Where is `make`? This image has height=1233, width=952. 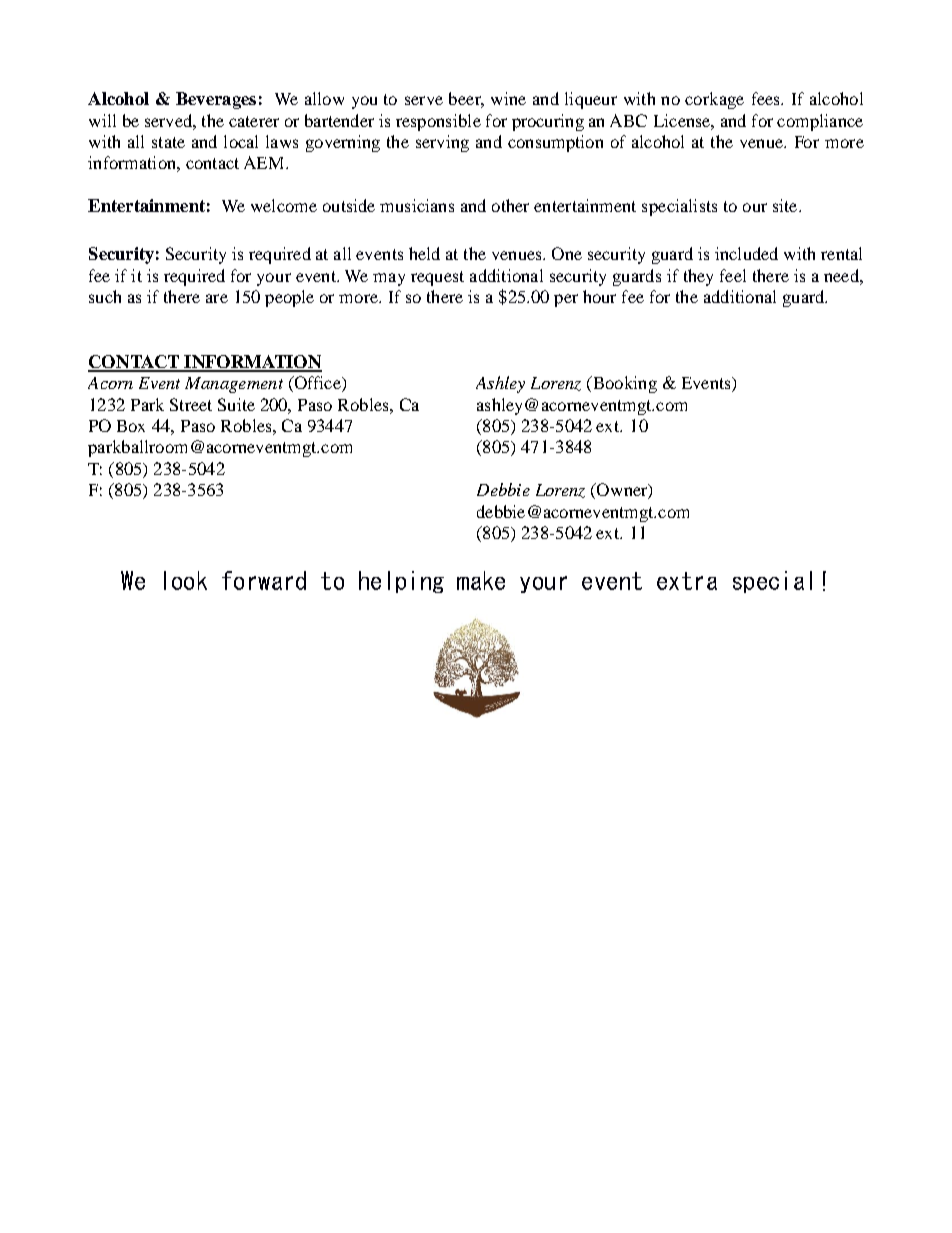
make is located at coordinates (481, 580).
